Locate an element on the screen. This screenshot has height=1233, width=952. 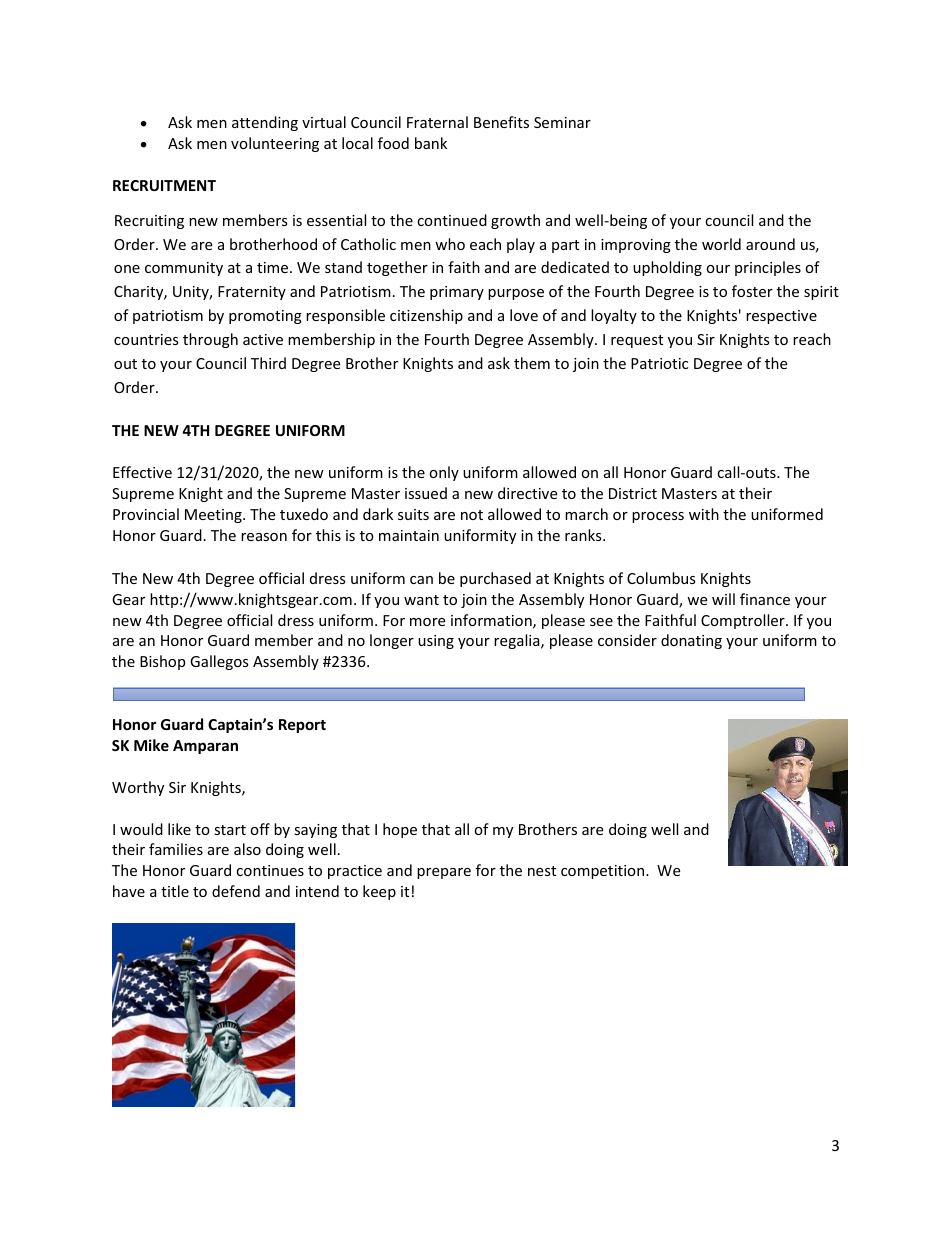
them is located at coordinates (532, 363).
